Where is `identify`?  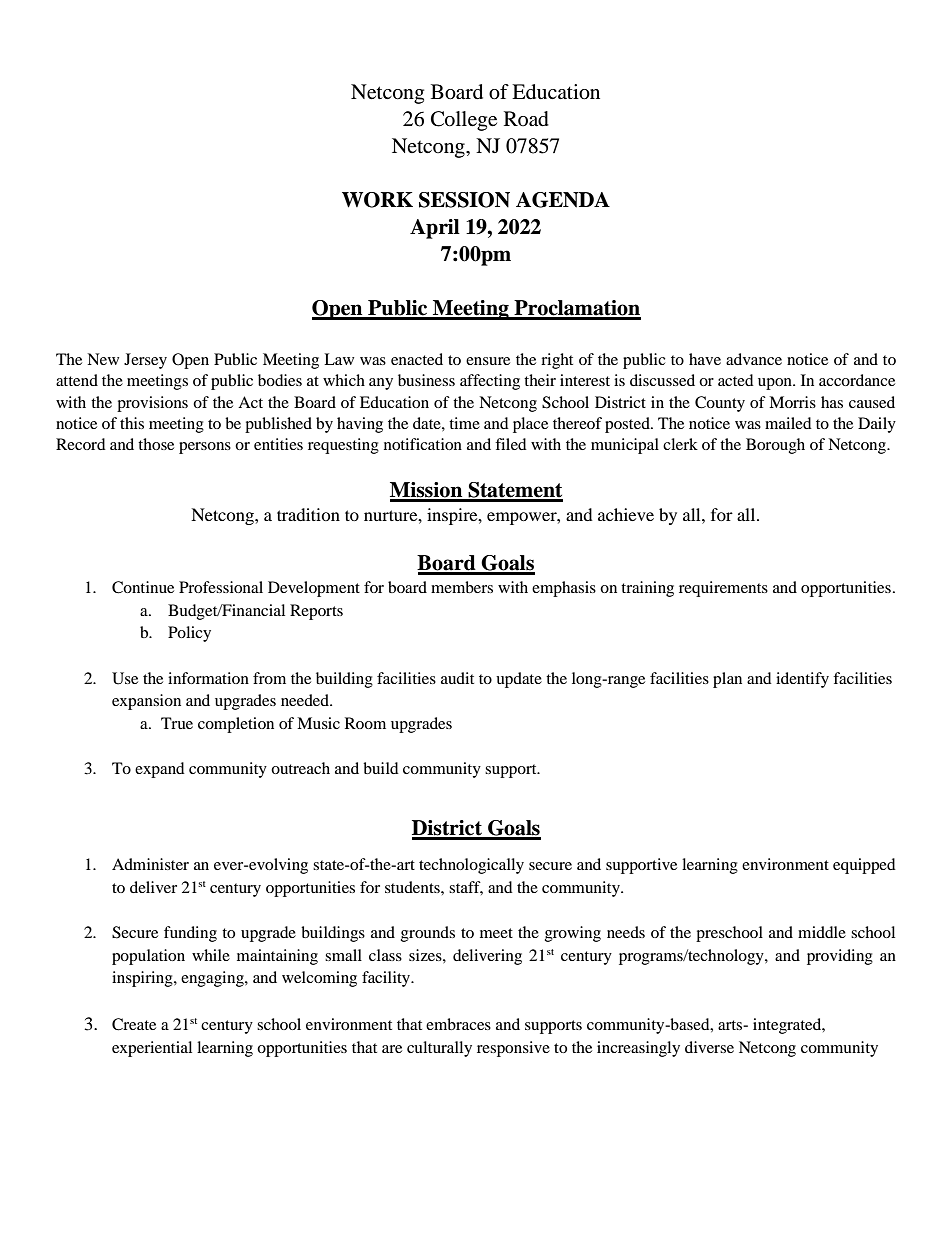 identify is located at coordinates (802, 680).
